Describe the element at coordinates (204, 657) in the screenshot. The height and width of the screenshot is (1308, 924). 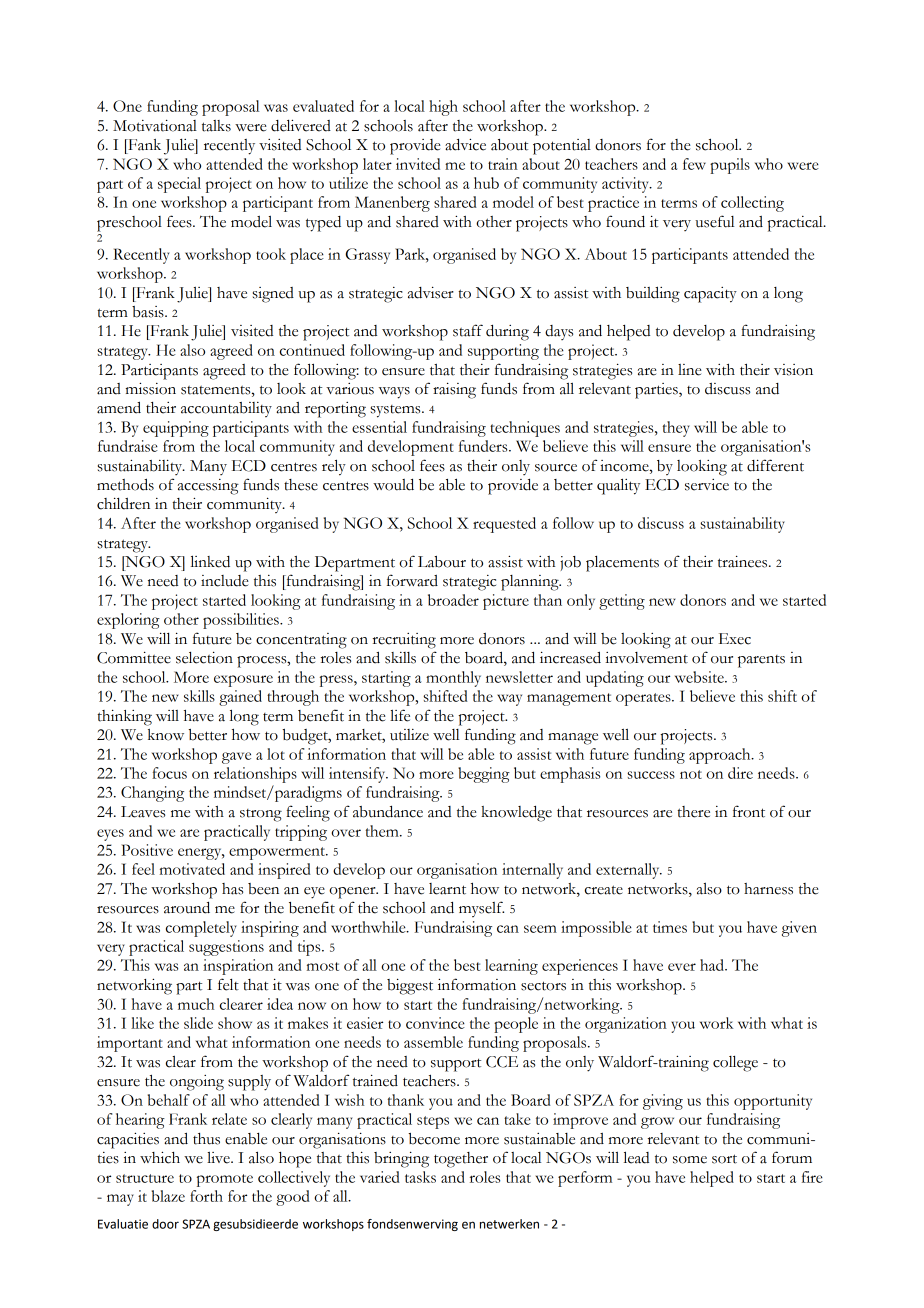
I see `selection` at that location.
